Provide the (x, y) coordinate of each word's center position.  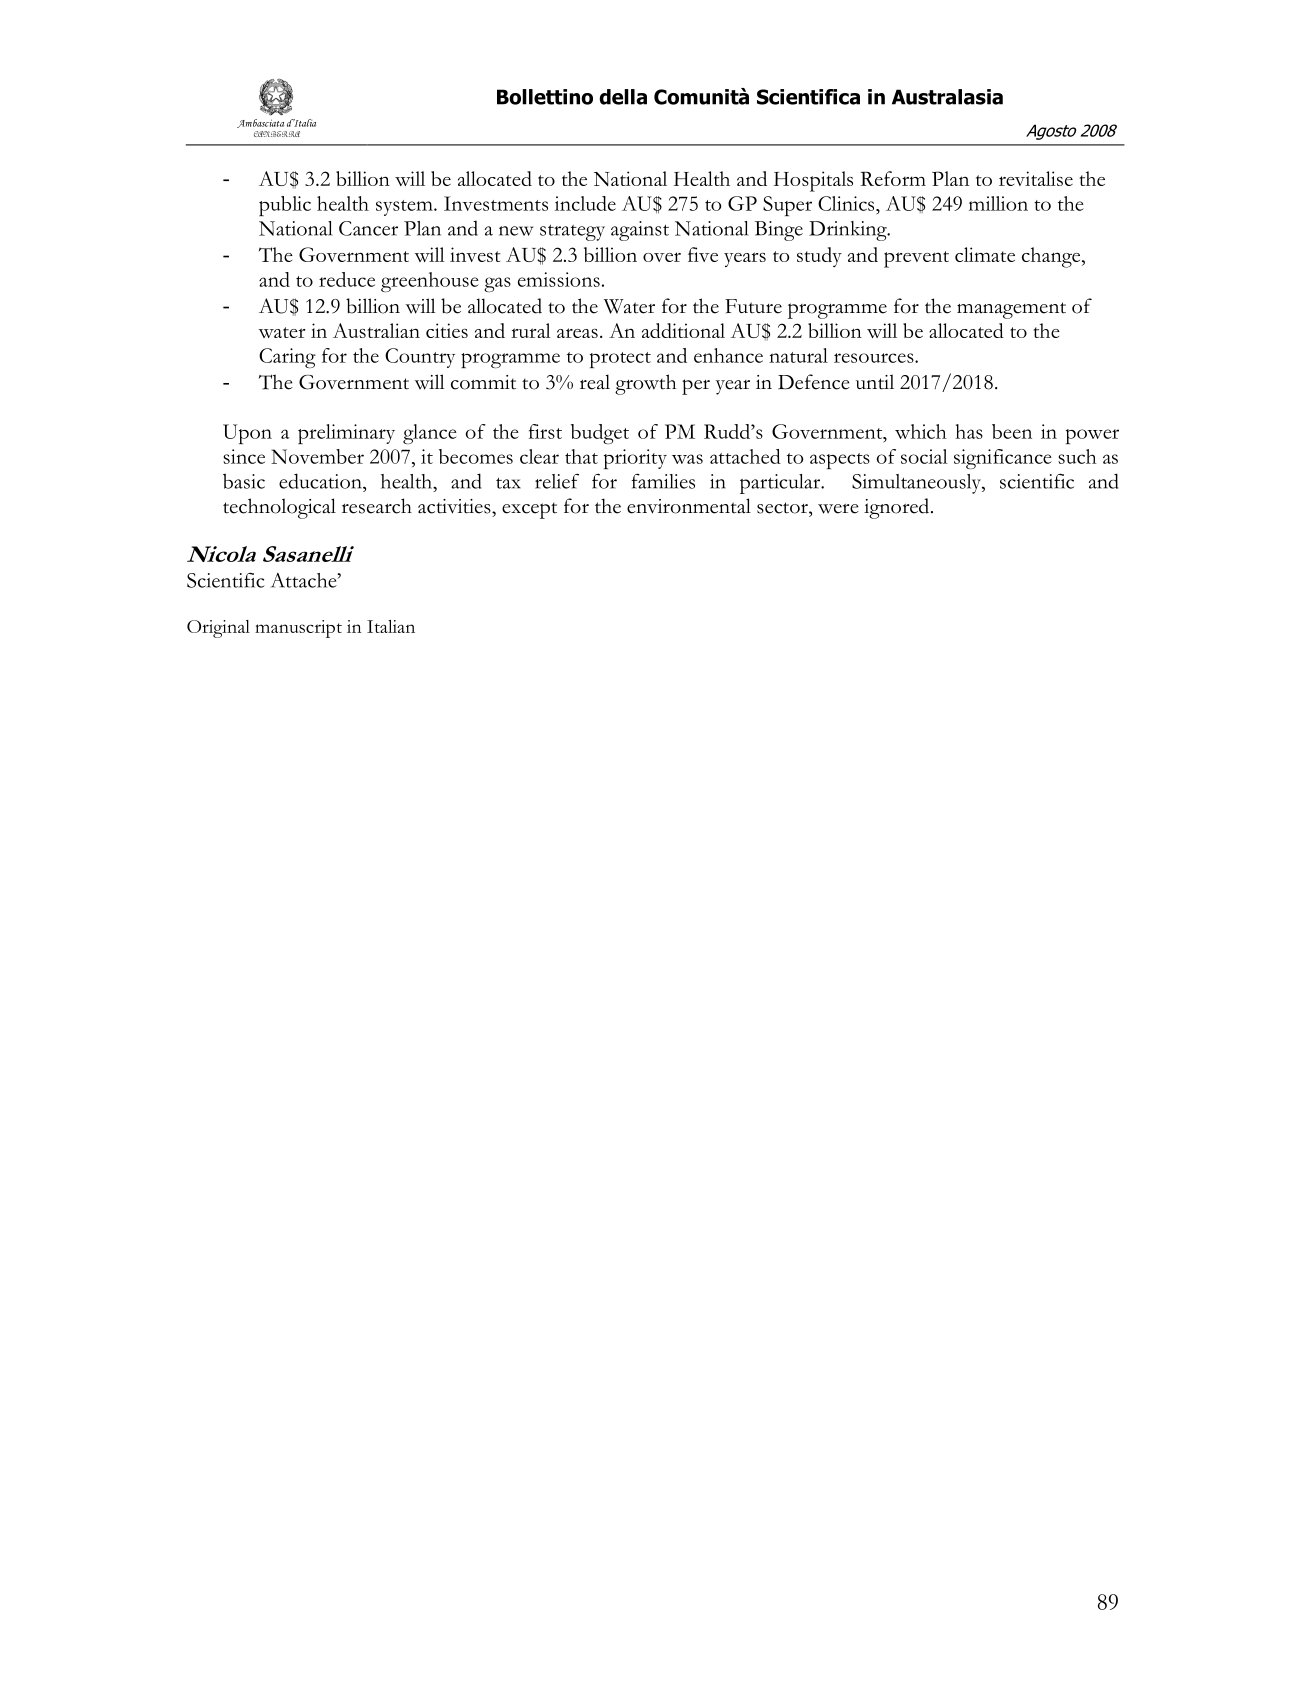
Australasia (947, 97)
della (623, 97)
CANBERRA (277, 134)
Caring (287, 358)
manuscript (298, 629)
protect (620, 360)
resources (875, 358)
